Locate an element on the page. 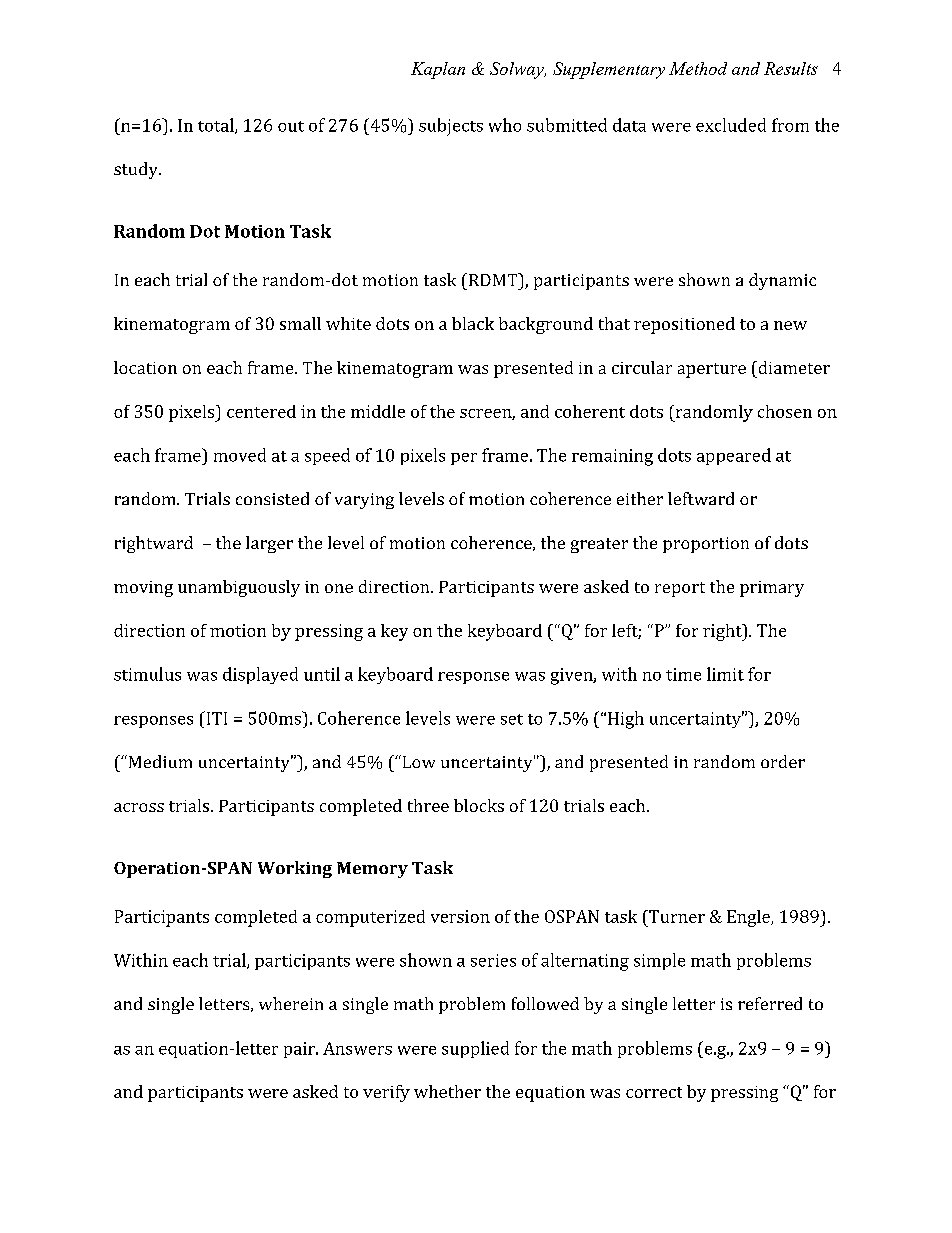 The height and width of the image is (1233, 952). set is located at coordinates (512, 719).
